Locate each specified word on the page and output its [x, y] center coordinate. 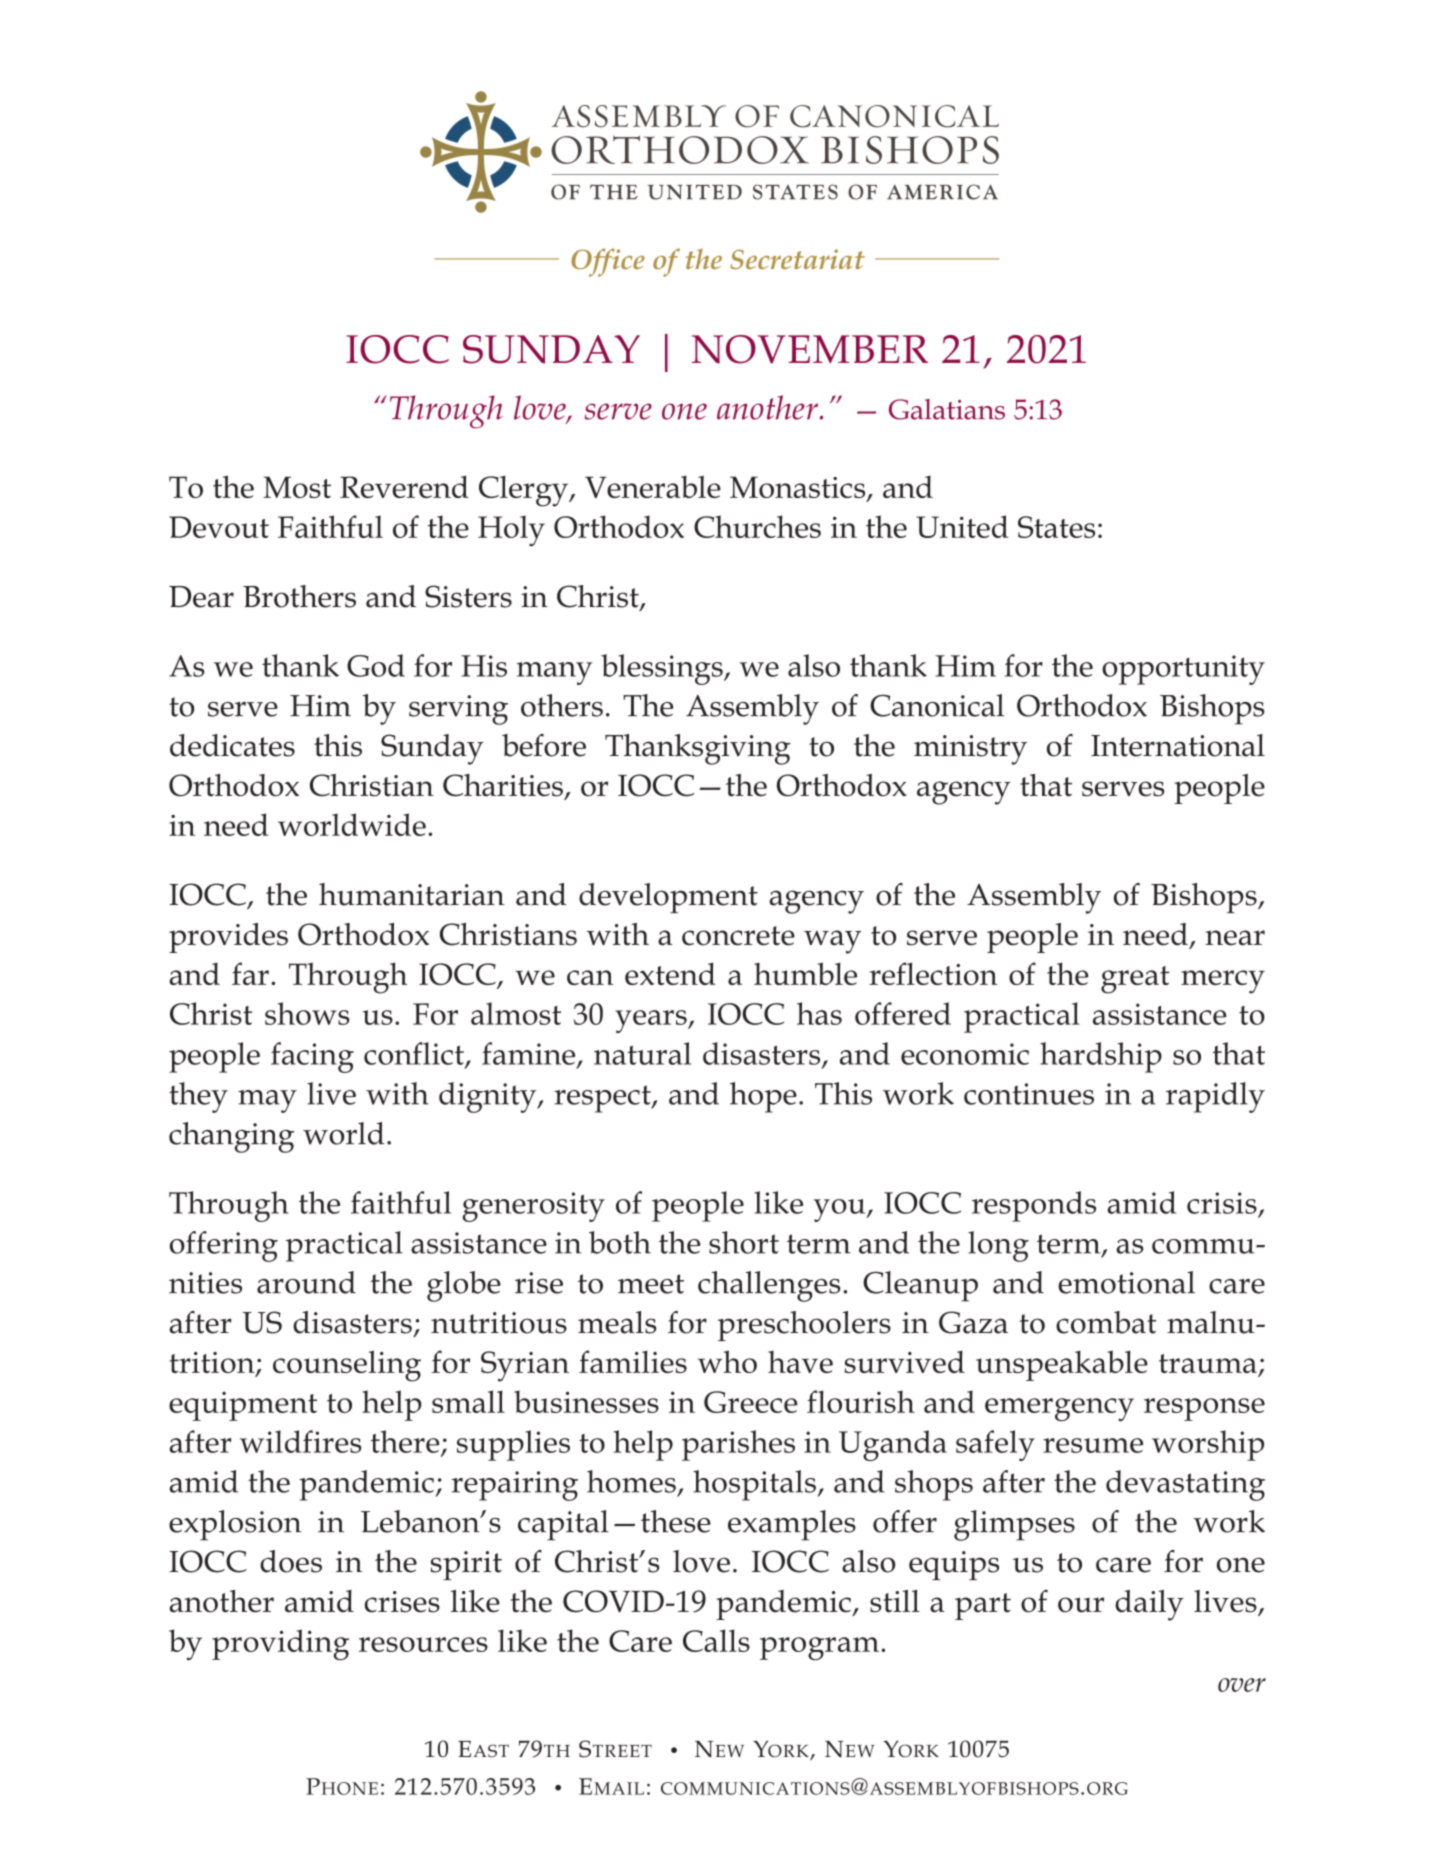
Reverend [404, 486]
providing [280, 1644]
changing [231, 1137]
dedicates [232, 745]
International [1178, 745]
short [744, 1242]
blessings [663, 669]
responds [1034, 1206]
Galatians [947, 409]
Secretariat [797, 259]
